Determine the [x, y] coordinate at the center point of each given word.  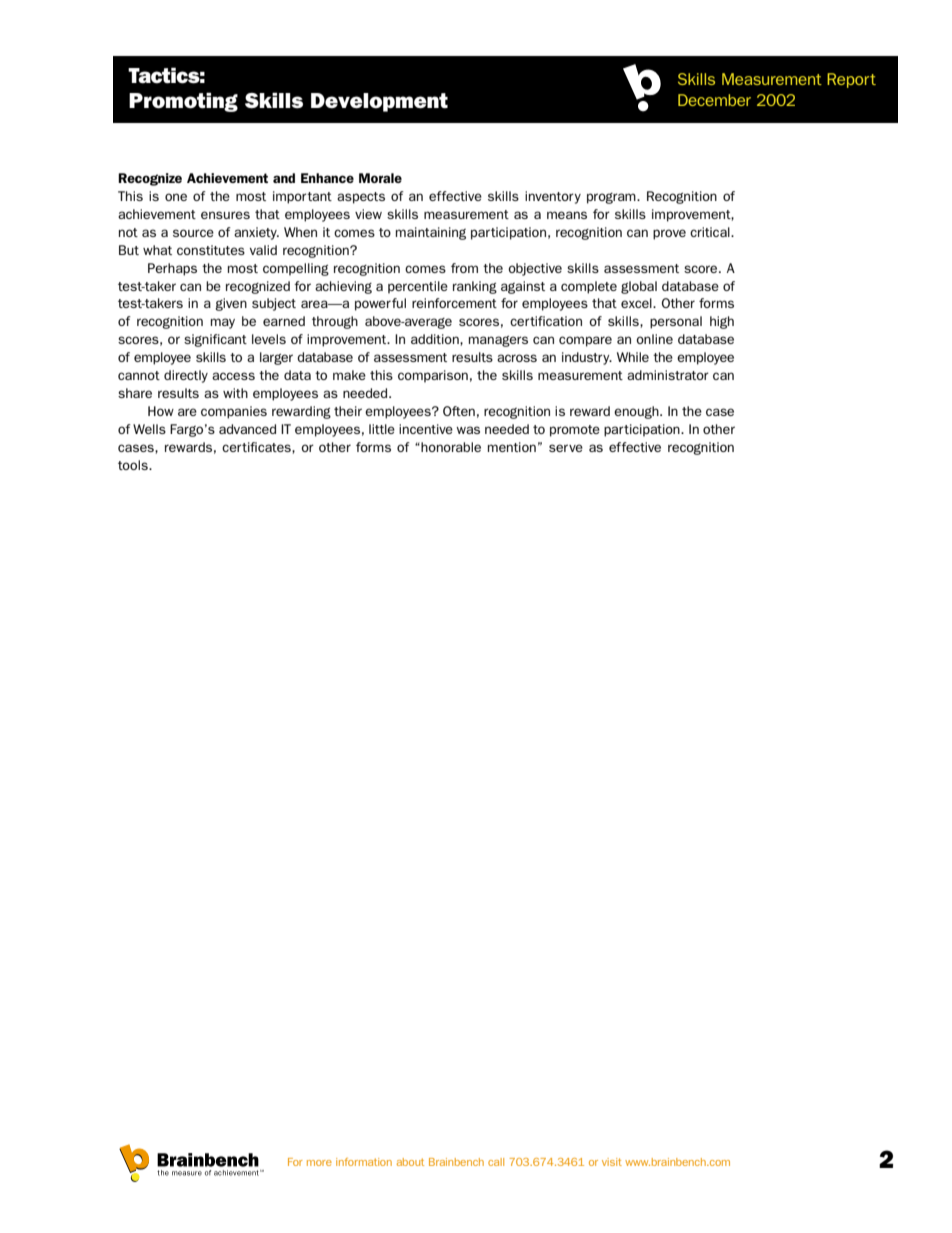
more [319, 1163]
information [364, 1162]
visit [612, 1162]
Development [379, 102]
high [722, 322]
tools [134, 465]
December [714, 100]
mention [512, 447]
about [410, 1162]
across [517, 358]
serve [566, 448]
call [496, 1162]
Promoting [183, 102]
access [233, 376]
